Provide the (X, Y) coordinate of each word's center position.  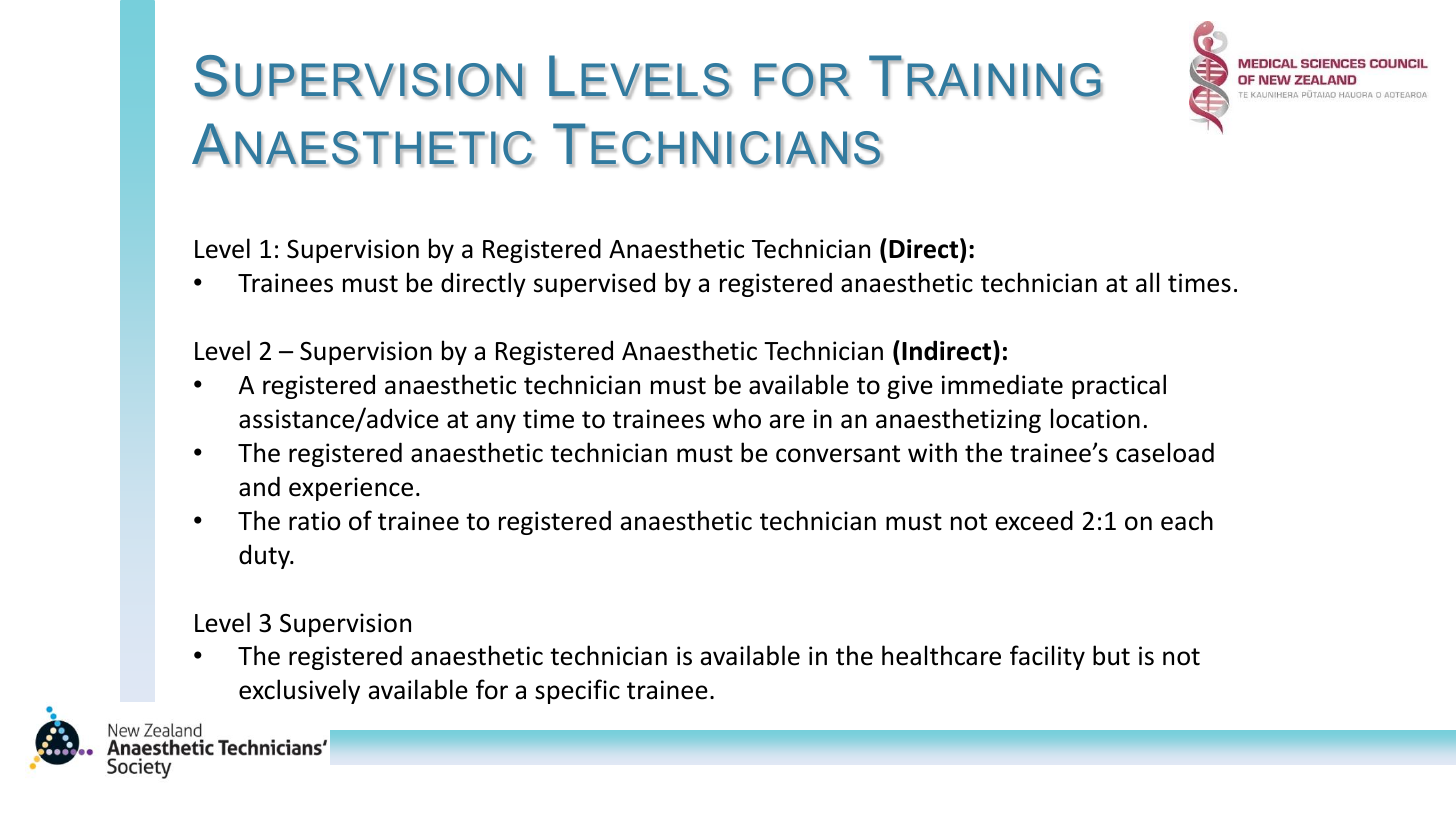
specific (577, 691)
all (1147, 282)
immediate (1002, 384)
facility (1047, 657)
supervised (594, 284)
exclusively (299, 691)
